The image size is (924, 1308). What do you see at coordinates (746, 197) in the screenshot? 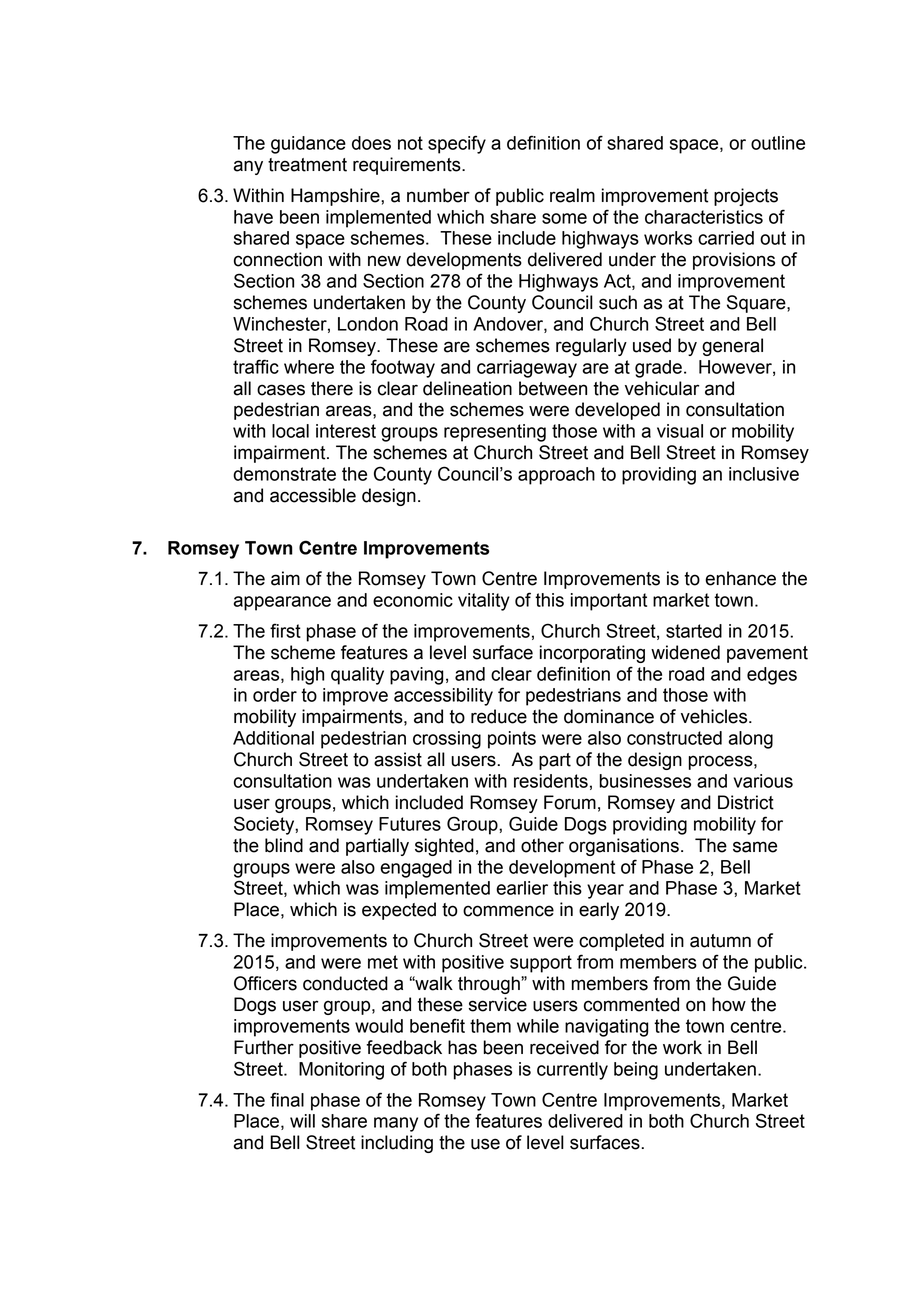
I see `projects` at bounding box center [746, 197].
